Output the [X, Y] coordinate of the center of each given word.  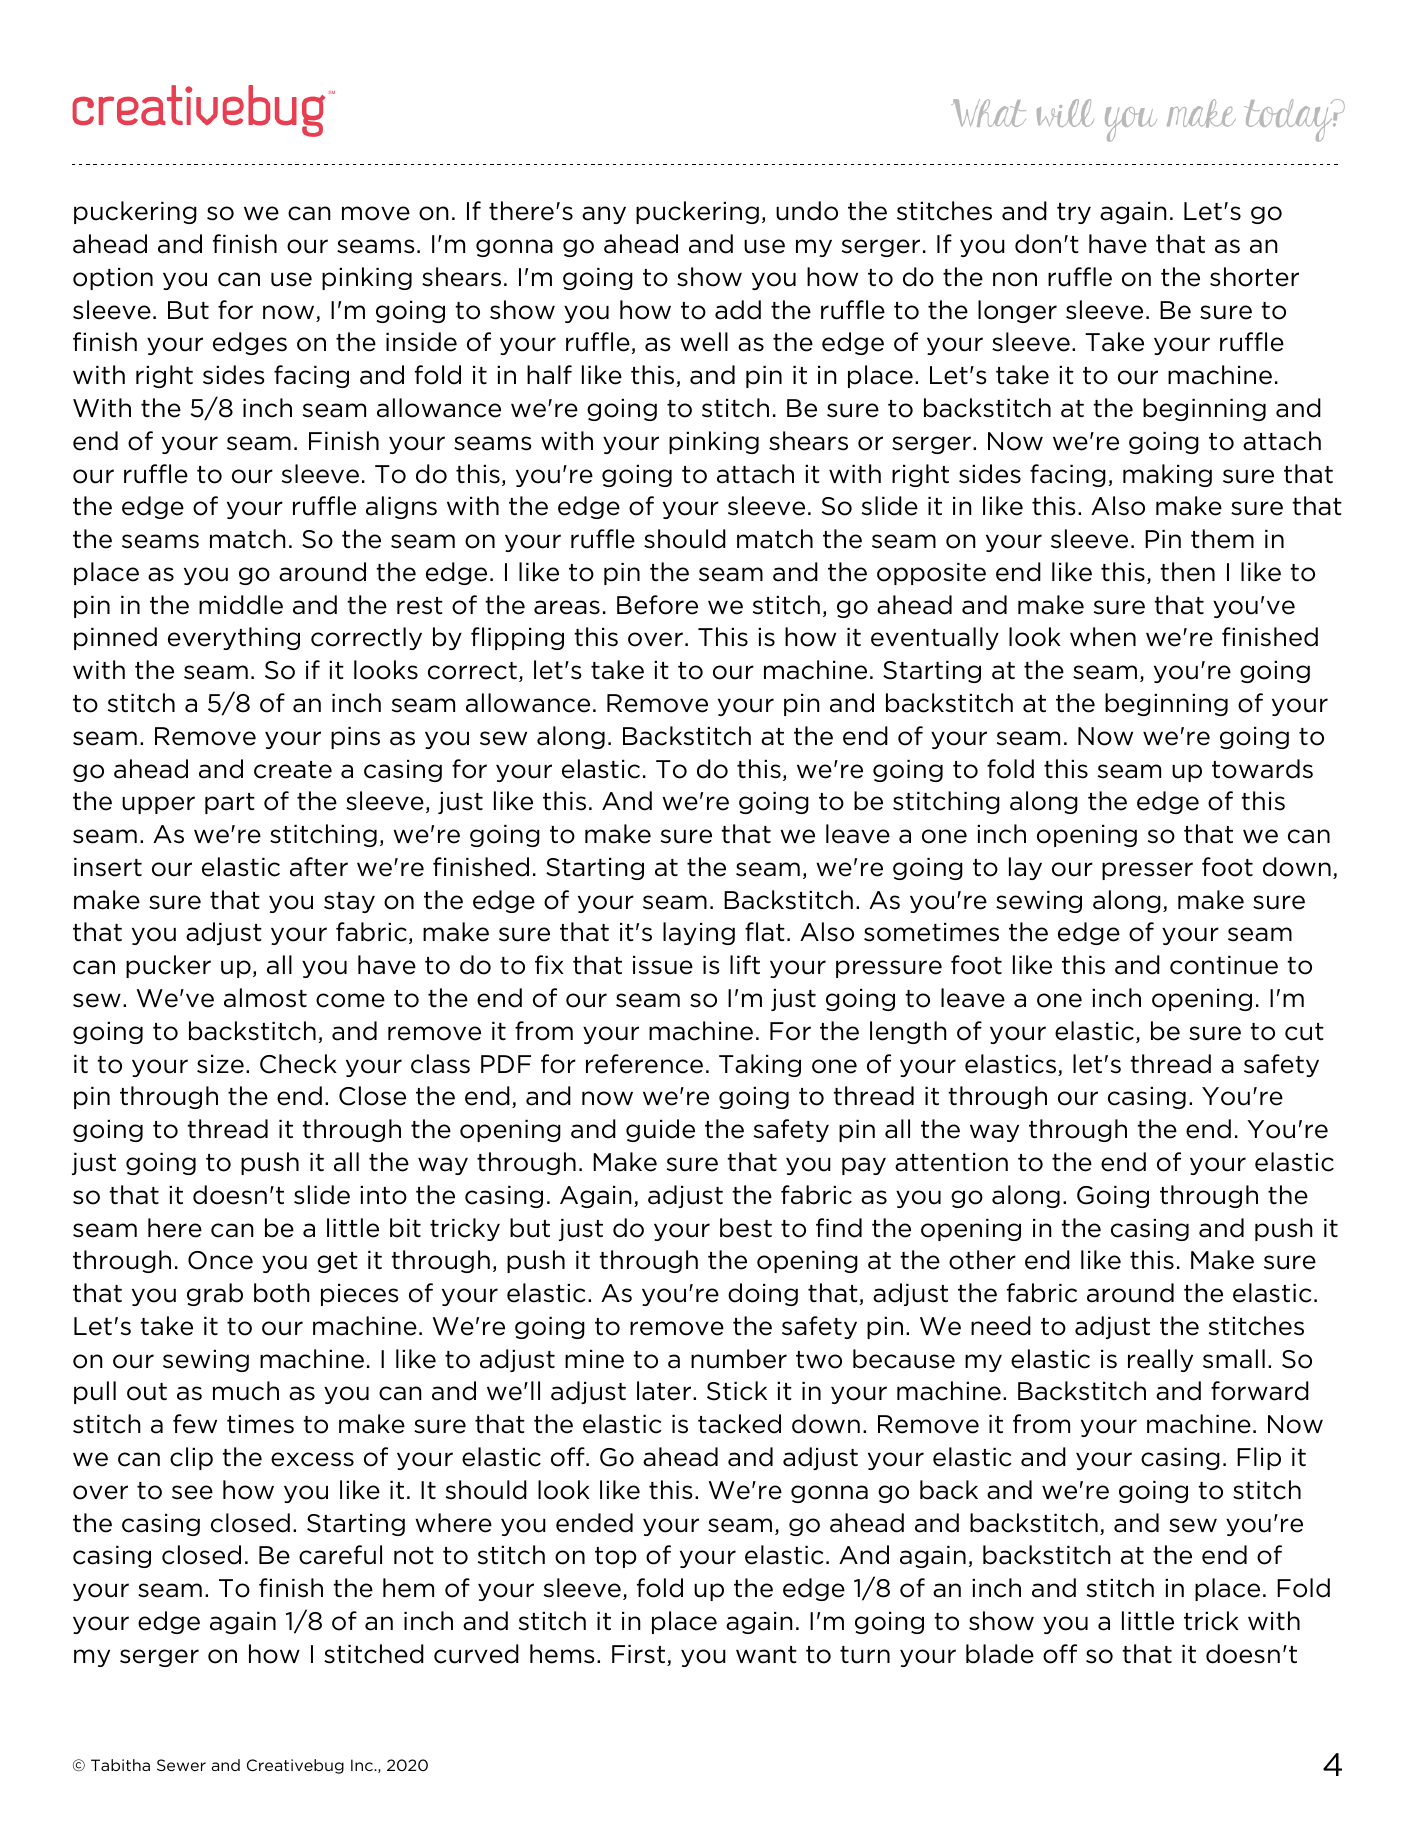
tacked [739, 1424]
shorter [1254, 277]
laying [699, 933]
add [738, 310]
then [1187, 572]
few [195, 1424]
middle [241, 605]
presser [1147, 871]
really [1160, 1360]
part [230, 803]
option [113, 279]
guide [660, 1130]
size [220, 1064]
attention [951, 1162]
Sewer [181, 1765]
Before [657, 605]
